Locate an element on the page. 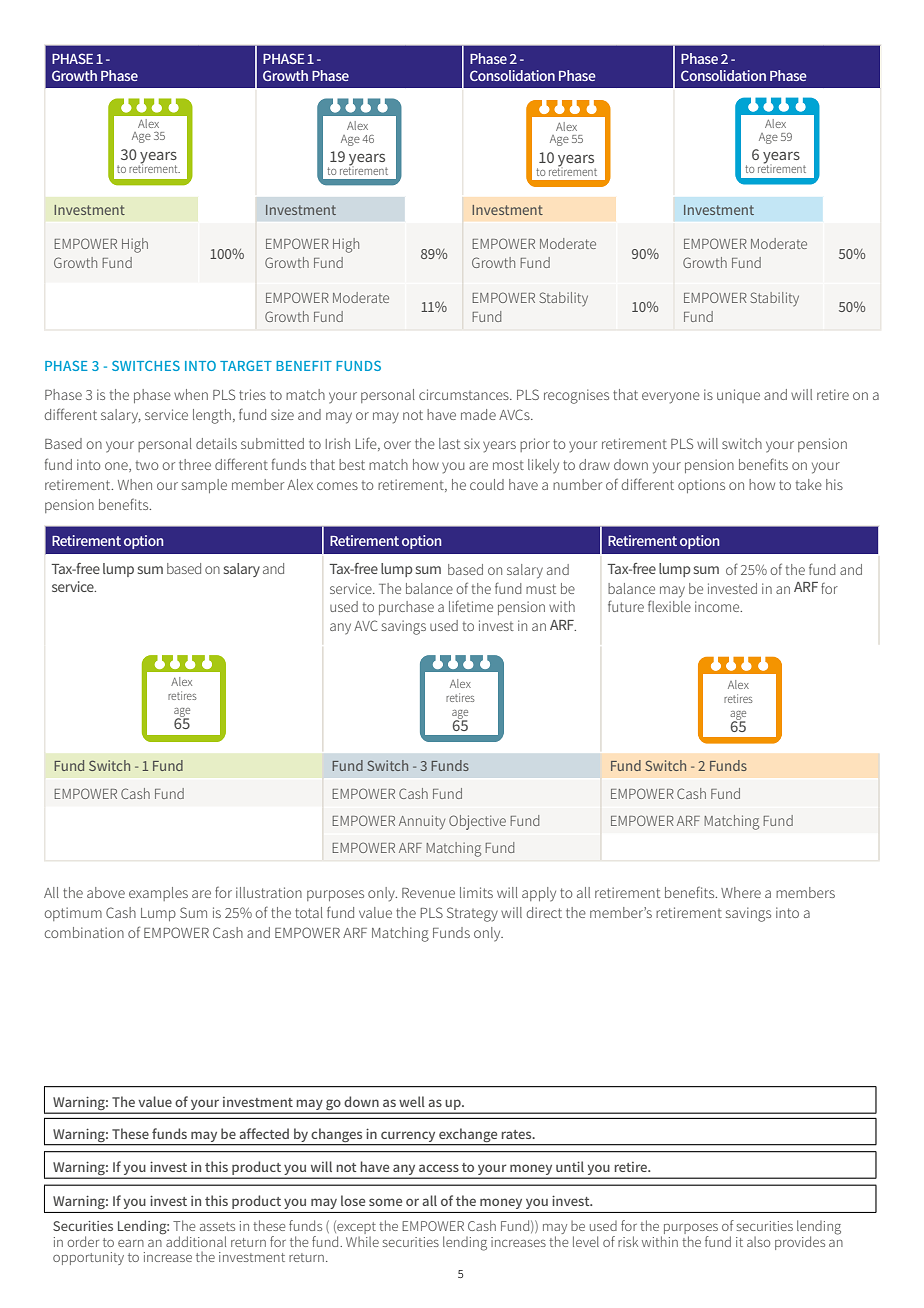 The image size is (924, 1308). length is located at coordinates (212, 416).
